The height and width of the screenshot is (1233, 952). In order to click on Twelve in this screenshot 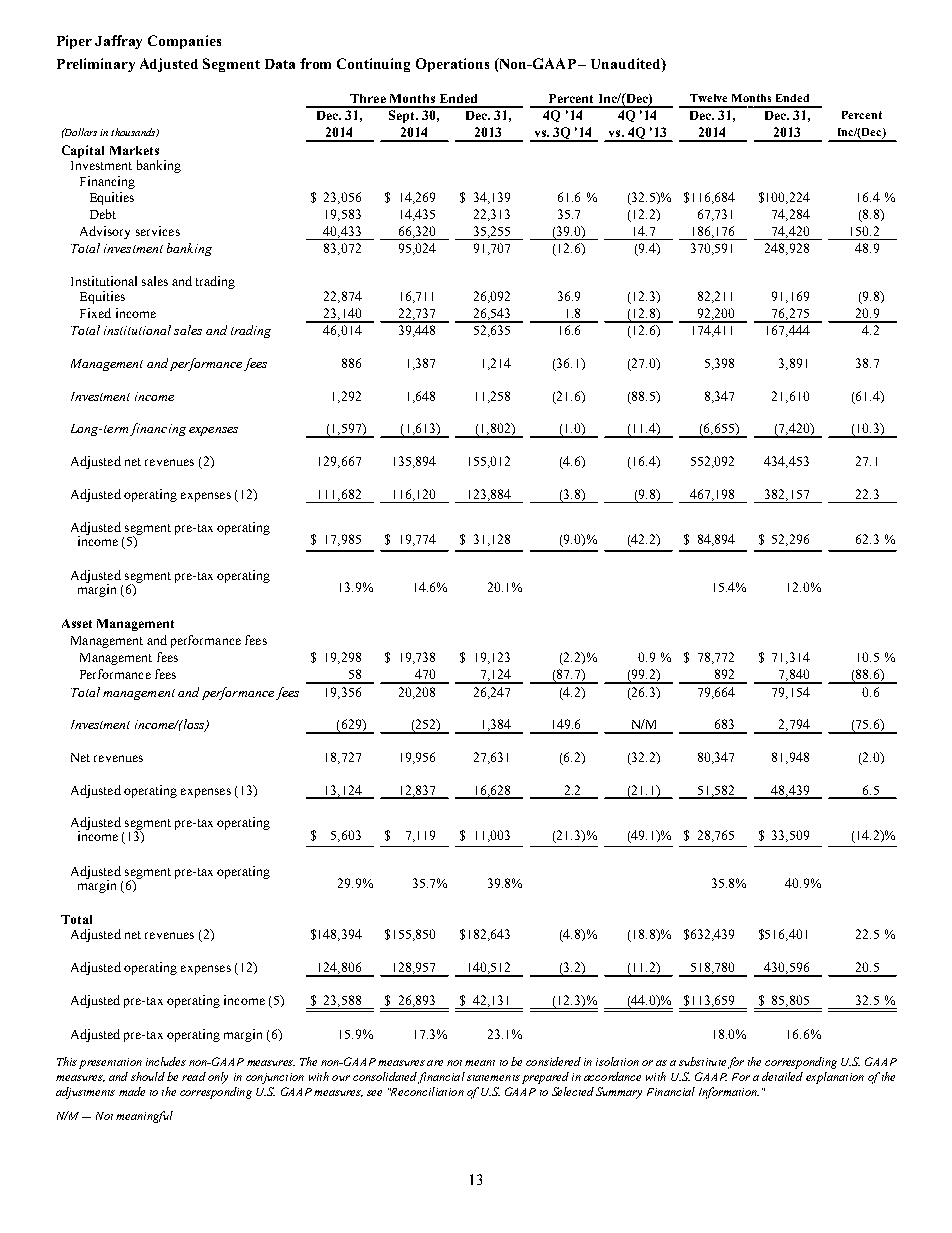, I will do `click(708, 98)`.
